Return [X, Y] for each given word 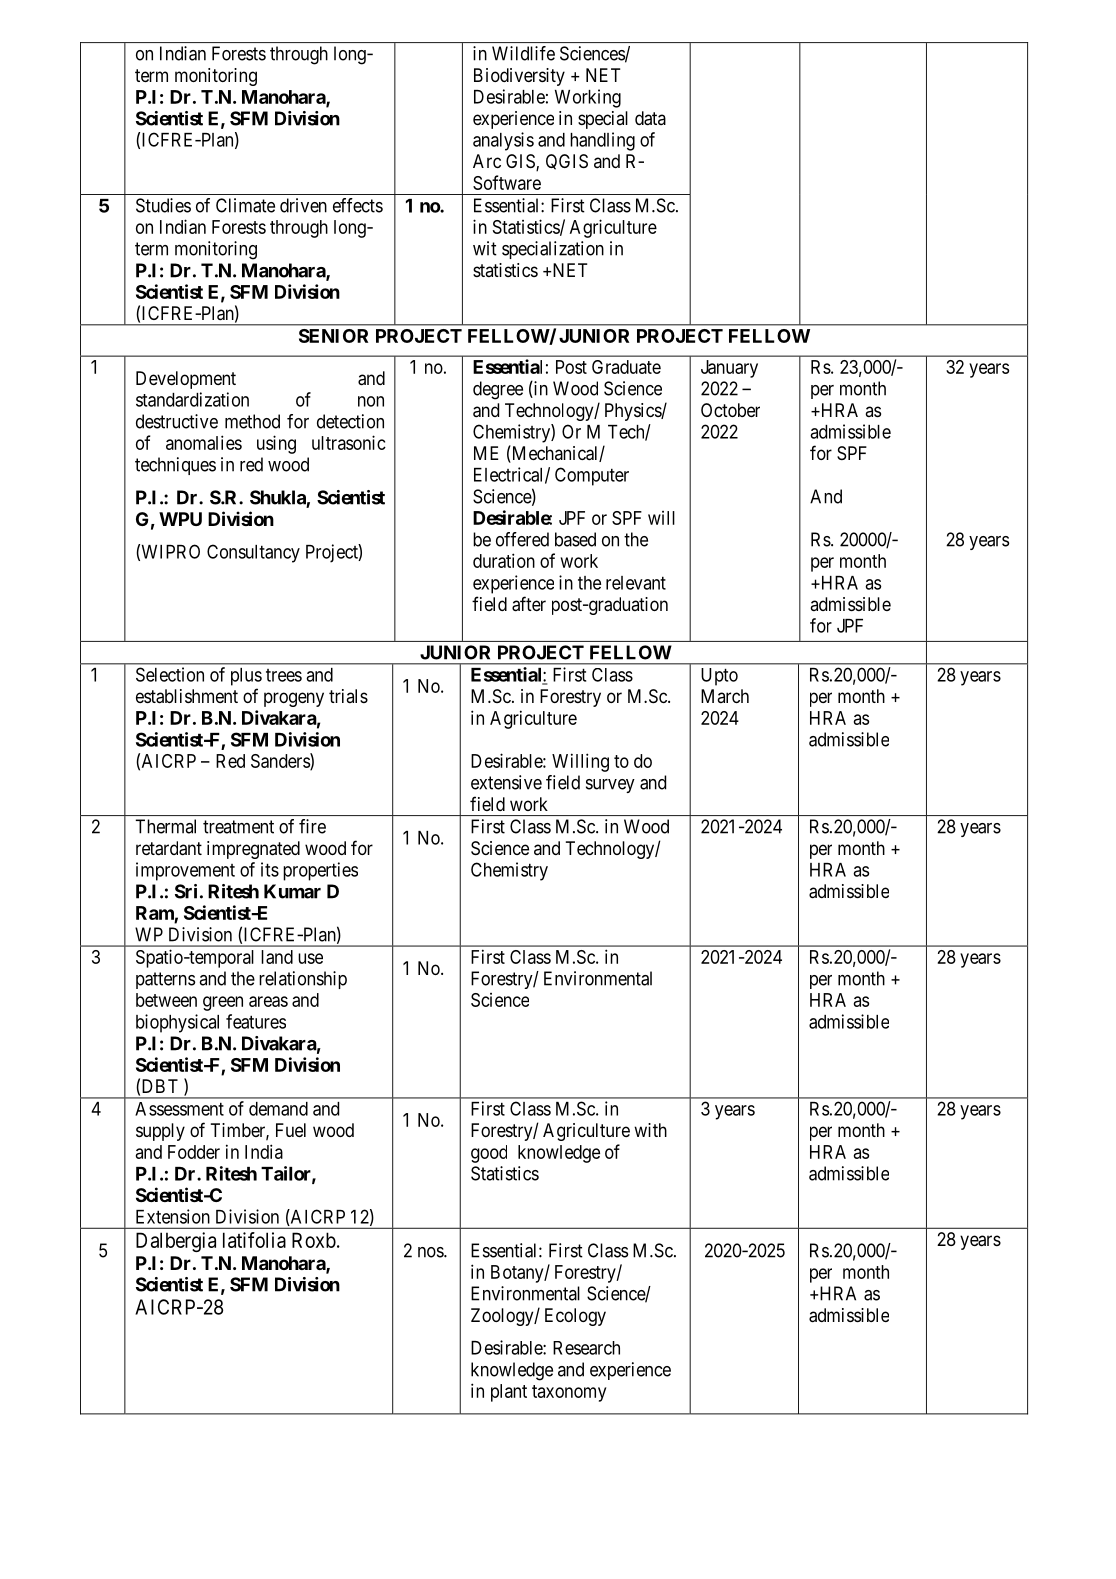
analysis [503, 141]
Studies [163, 205]
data [650, 118]
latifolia [254, 1240]
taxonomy [569, 1393]
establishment [187, 696]
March [725, 696]
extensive [506, 782]
